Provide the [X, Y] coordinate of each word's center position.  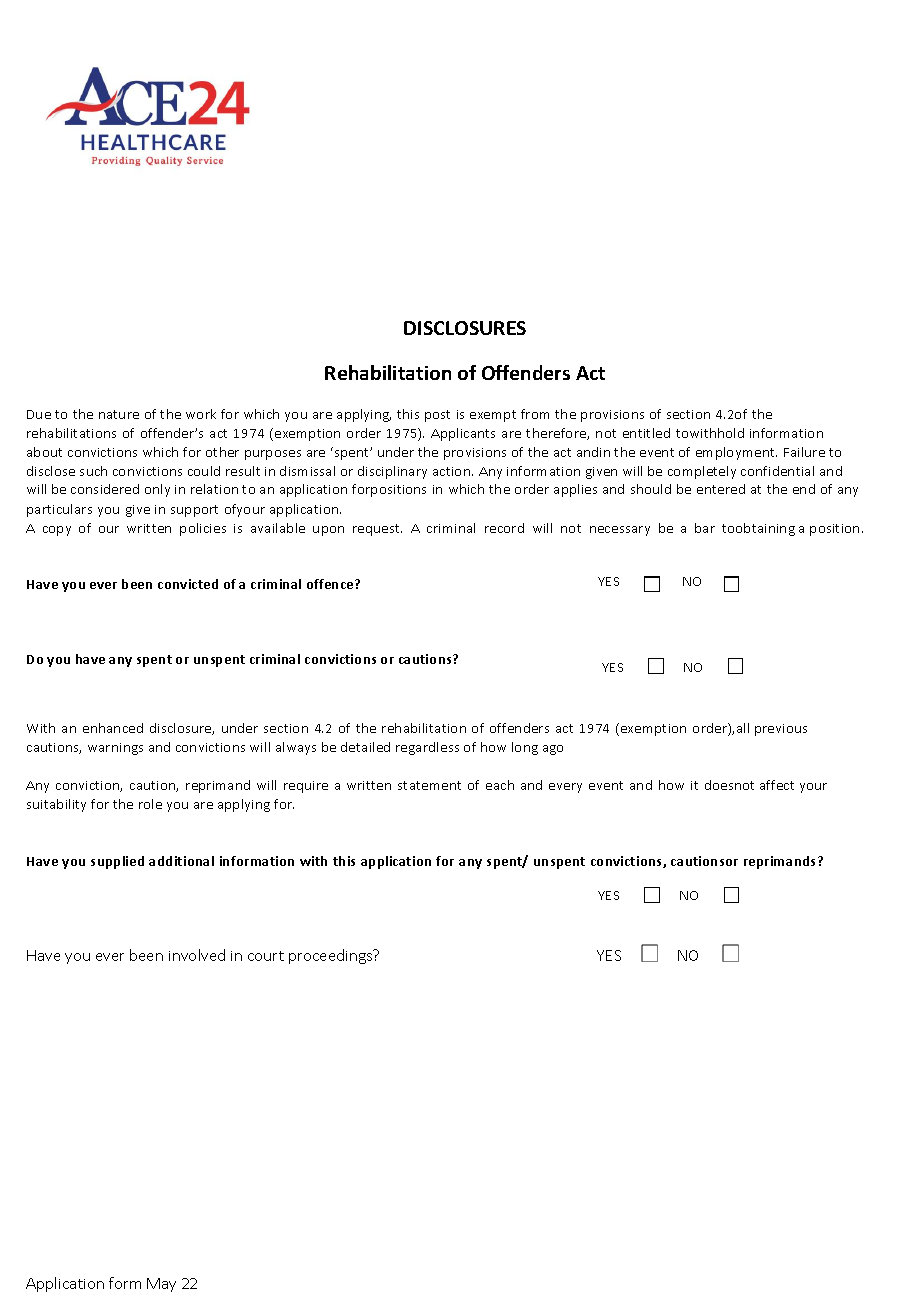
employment [736, 453]
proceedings [332, 956]
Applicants [463, 434]
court [266, 956]
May [161, 1285]
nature [119, 414]
